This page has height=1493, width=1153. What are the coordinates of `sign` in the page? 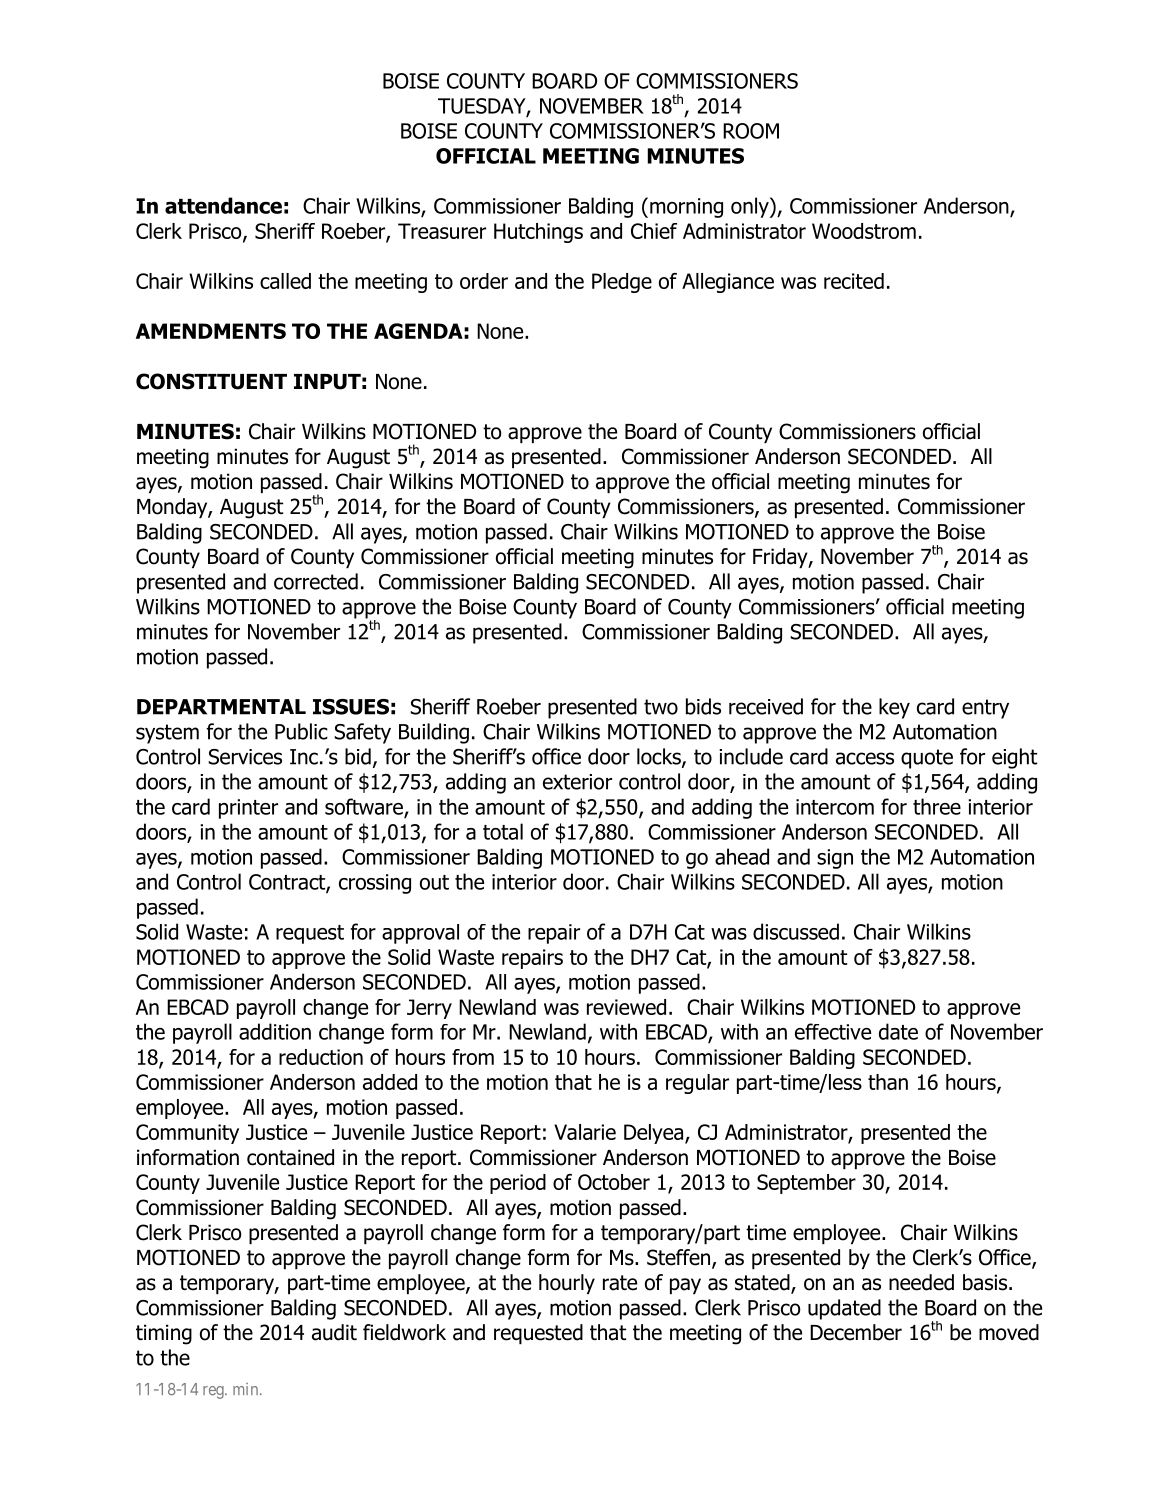 It's located at (835, 859).
